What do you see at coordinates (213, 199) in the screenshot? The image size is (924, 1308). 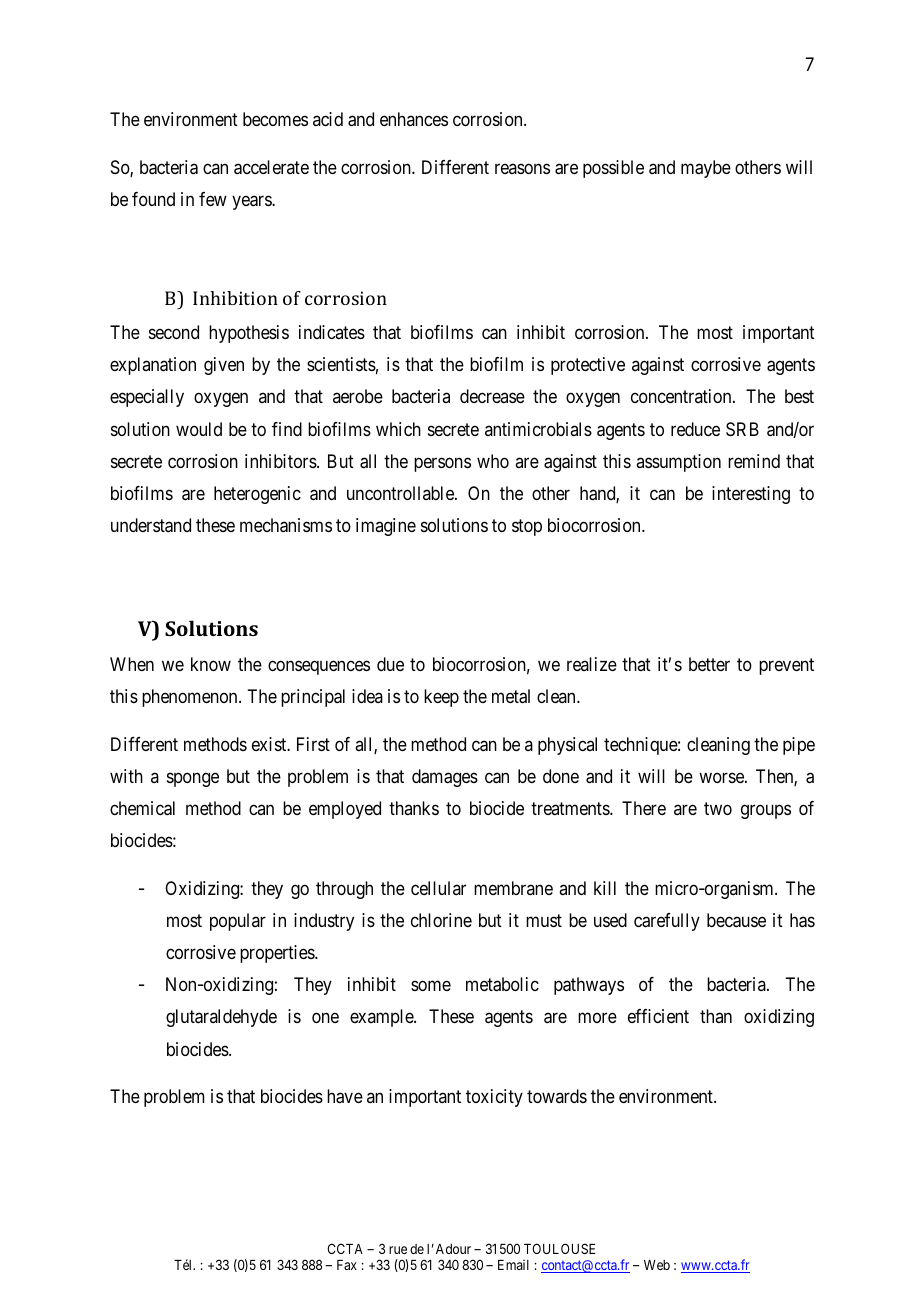 I see `few` at bounding box center [213, 199].
